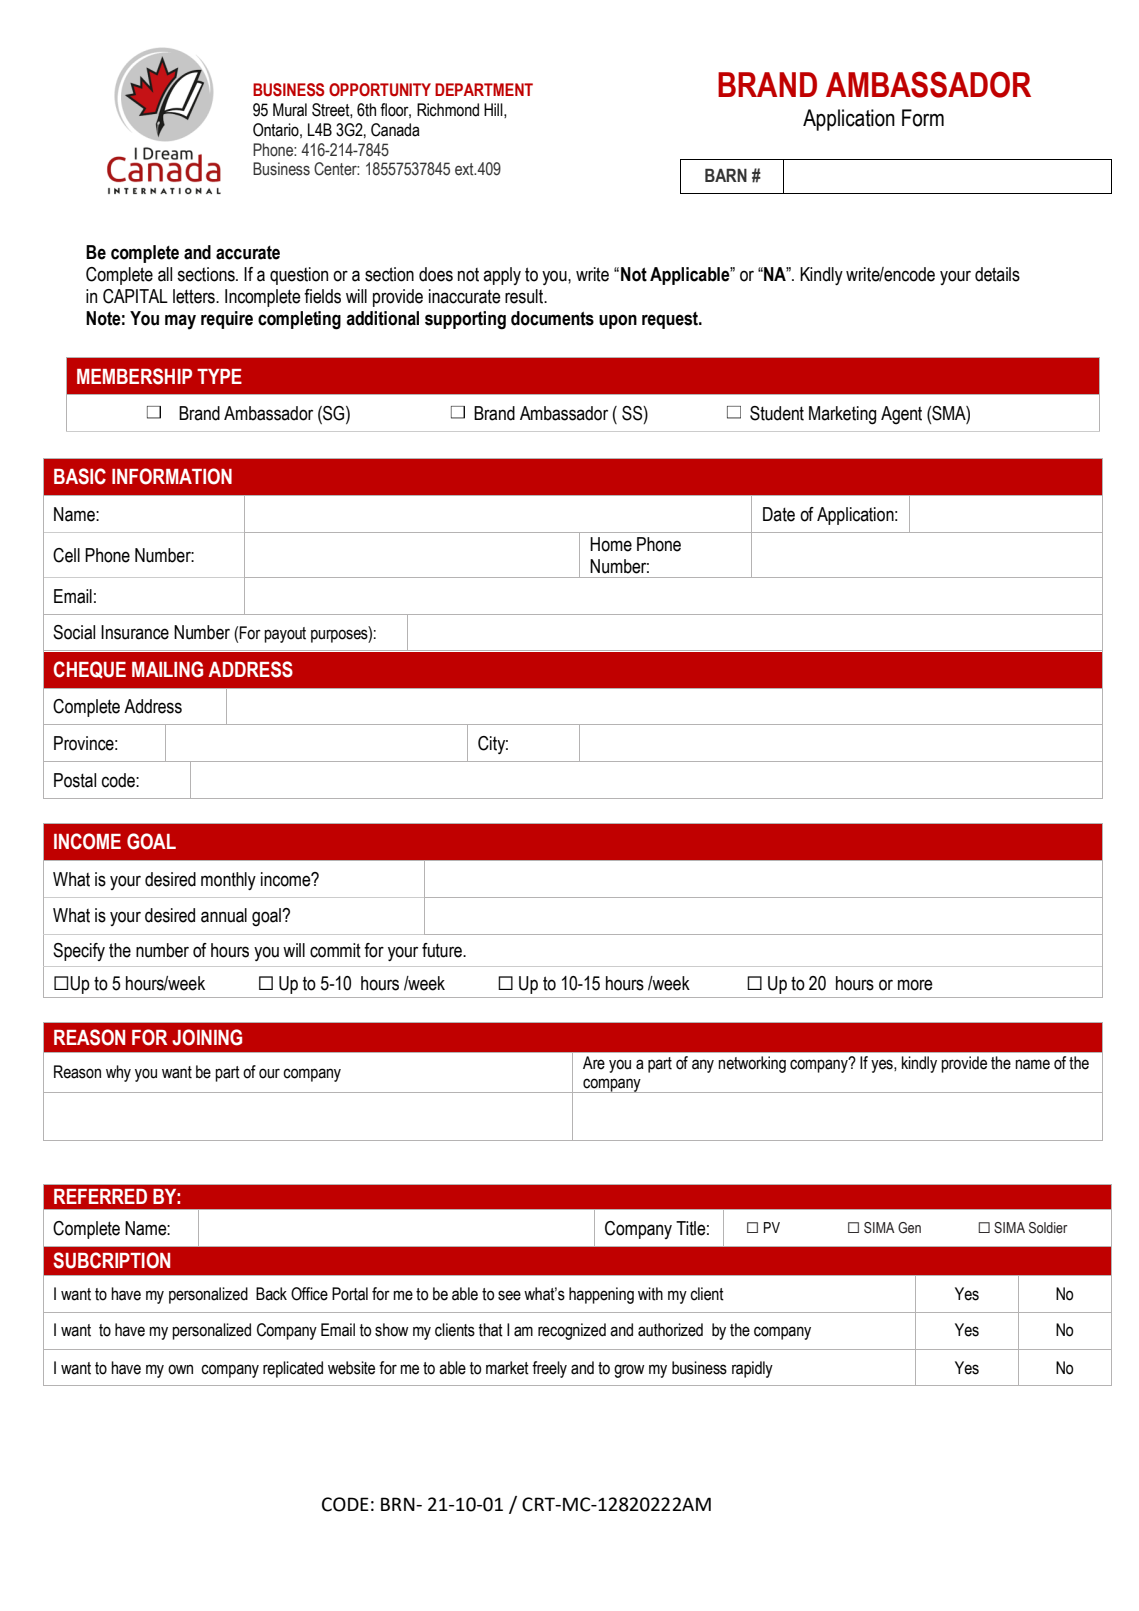 The image size is (1139, 1611). I want to click on Richmond, so click(448, 110).
